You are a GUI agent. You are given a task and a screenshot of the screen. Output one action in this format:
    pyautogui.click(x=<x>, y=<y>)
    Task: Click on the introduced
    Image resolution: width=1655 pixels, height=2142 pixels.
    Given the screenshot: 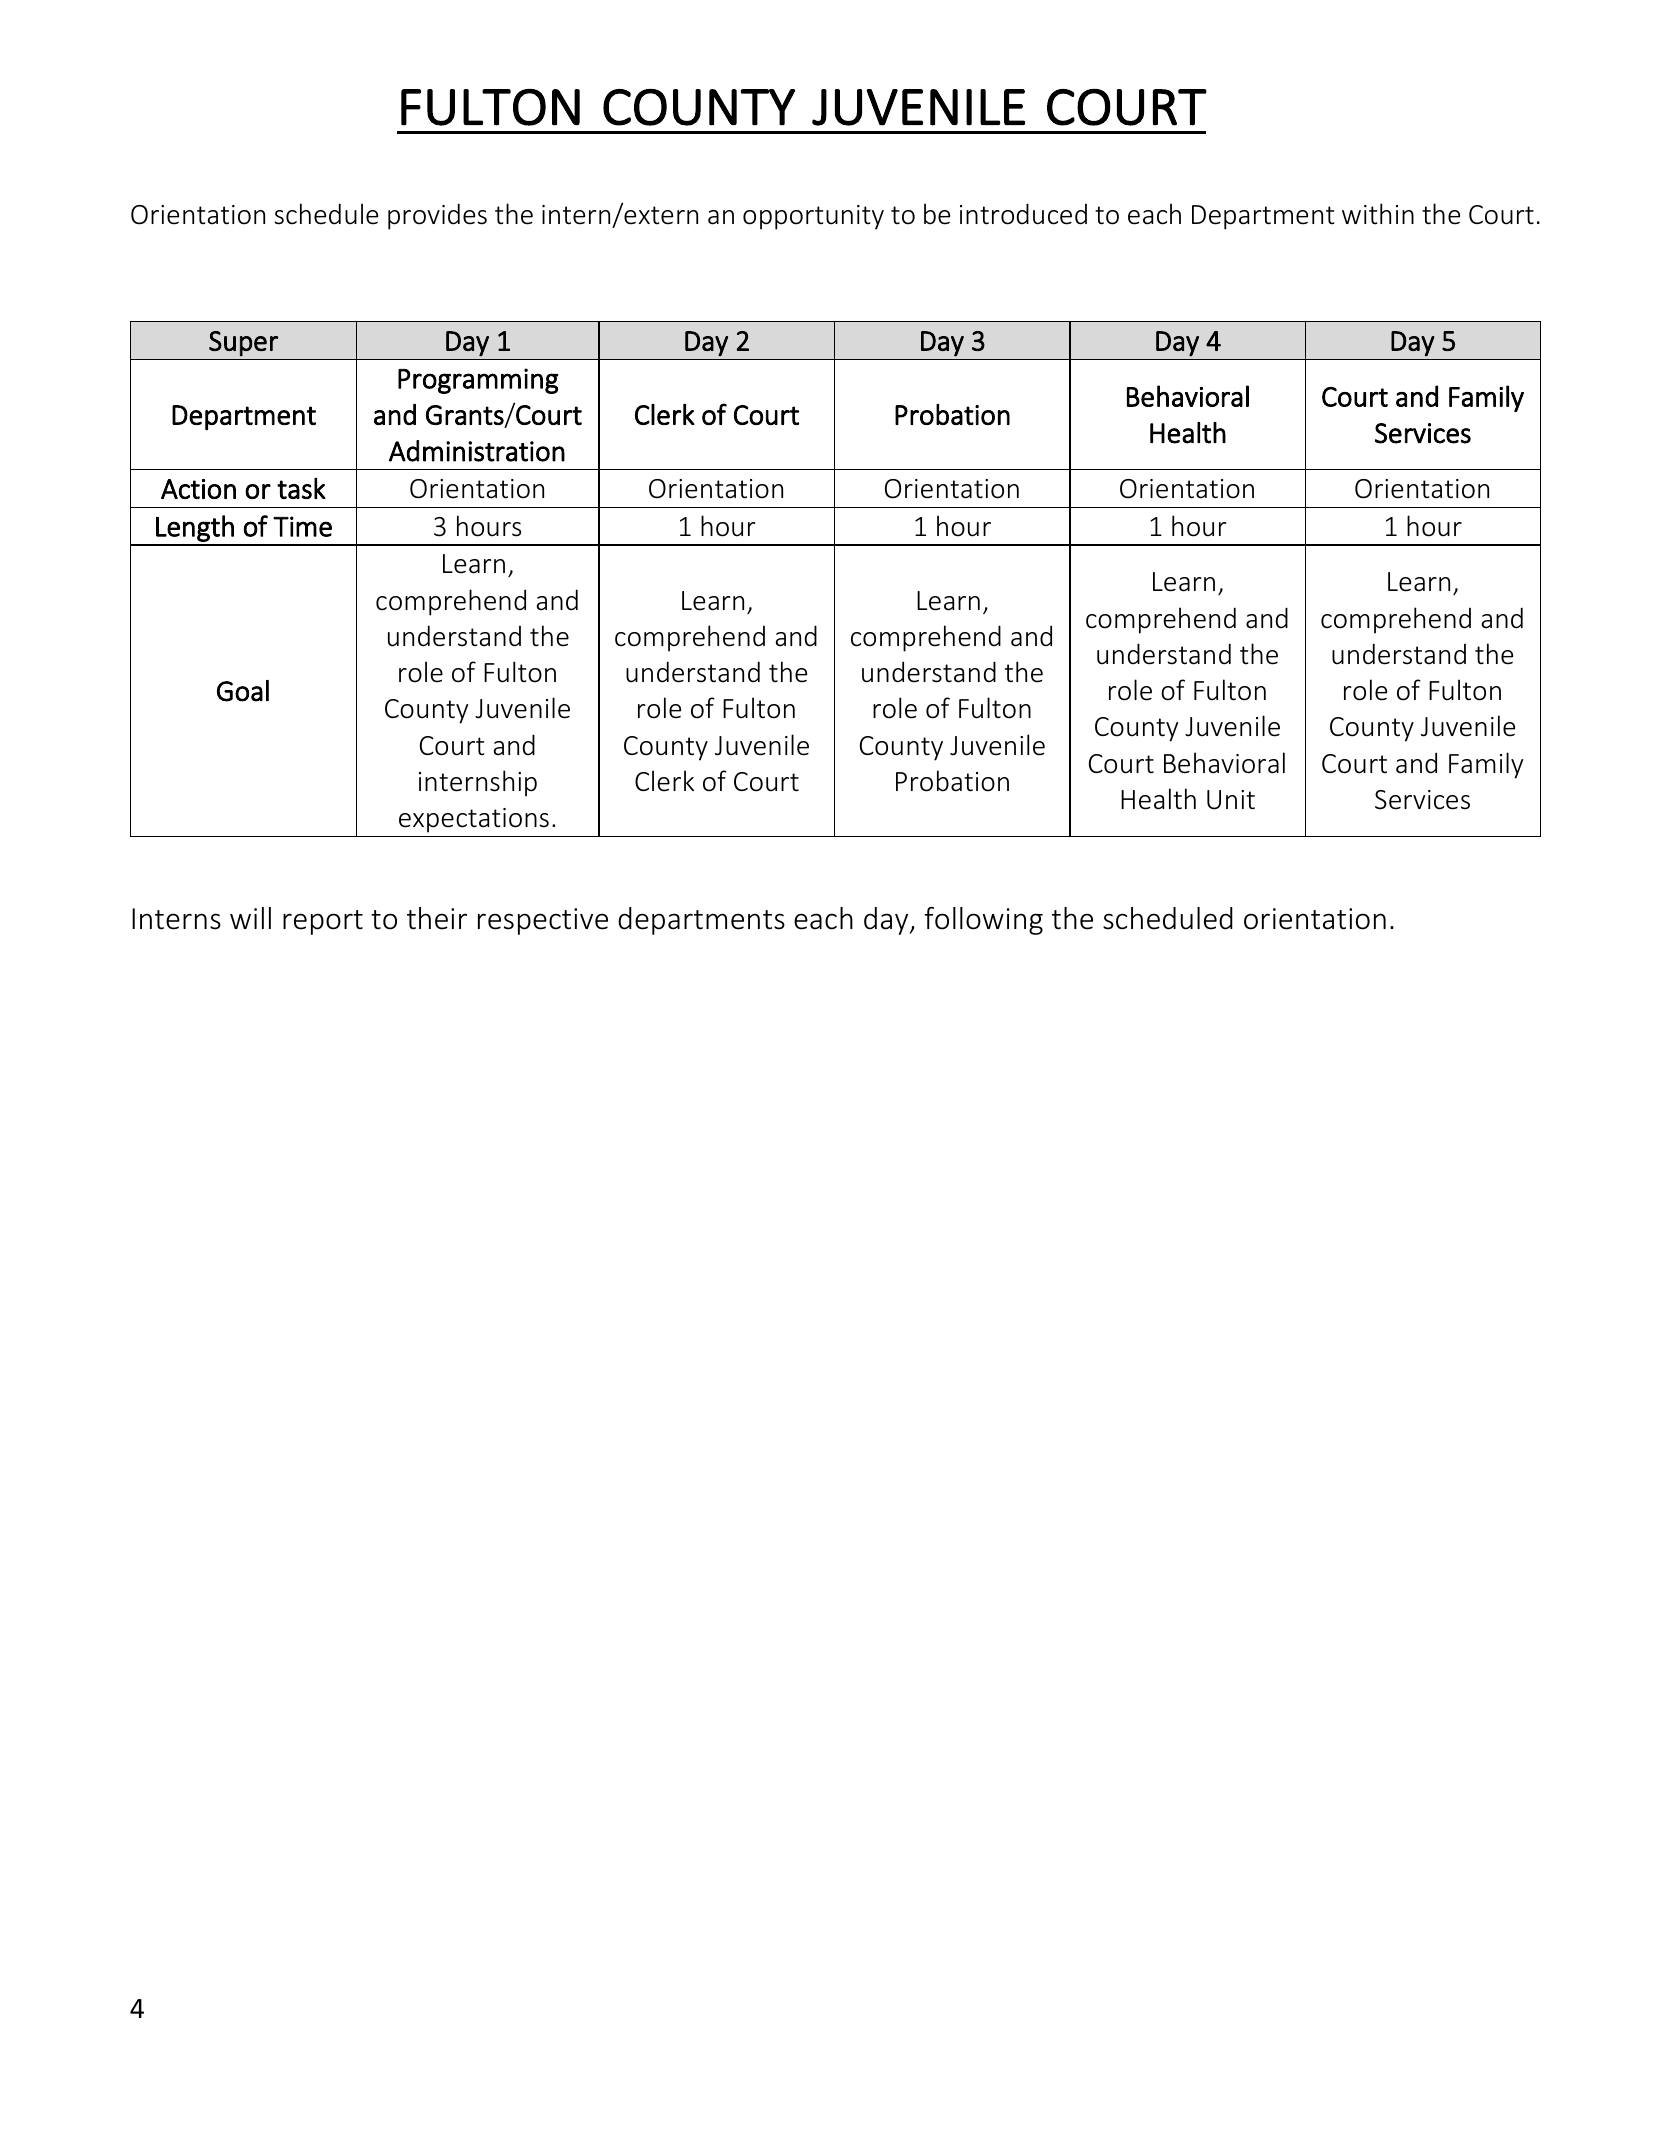 What is the action you would take?
    pyautogui.click(x=1023, y=214)
